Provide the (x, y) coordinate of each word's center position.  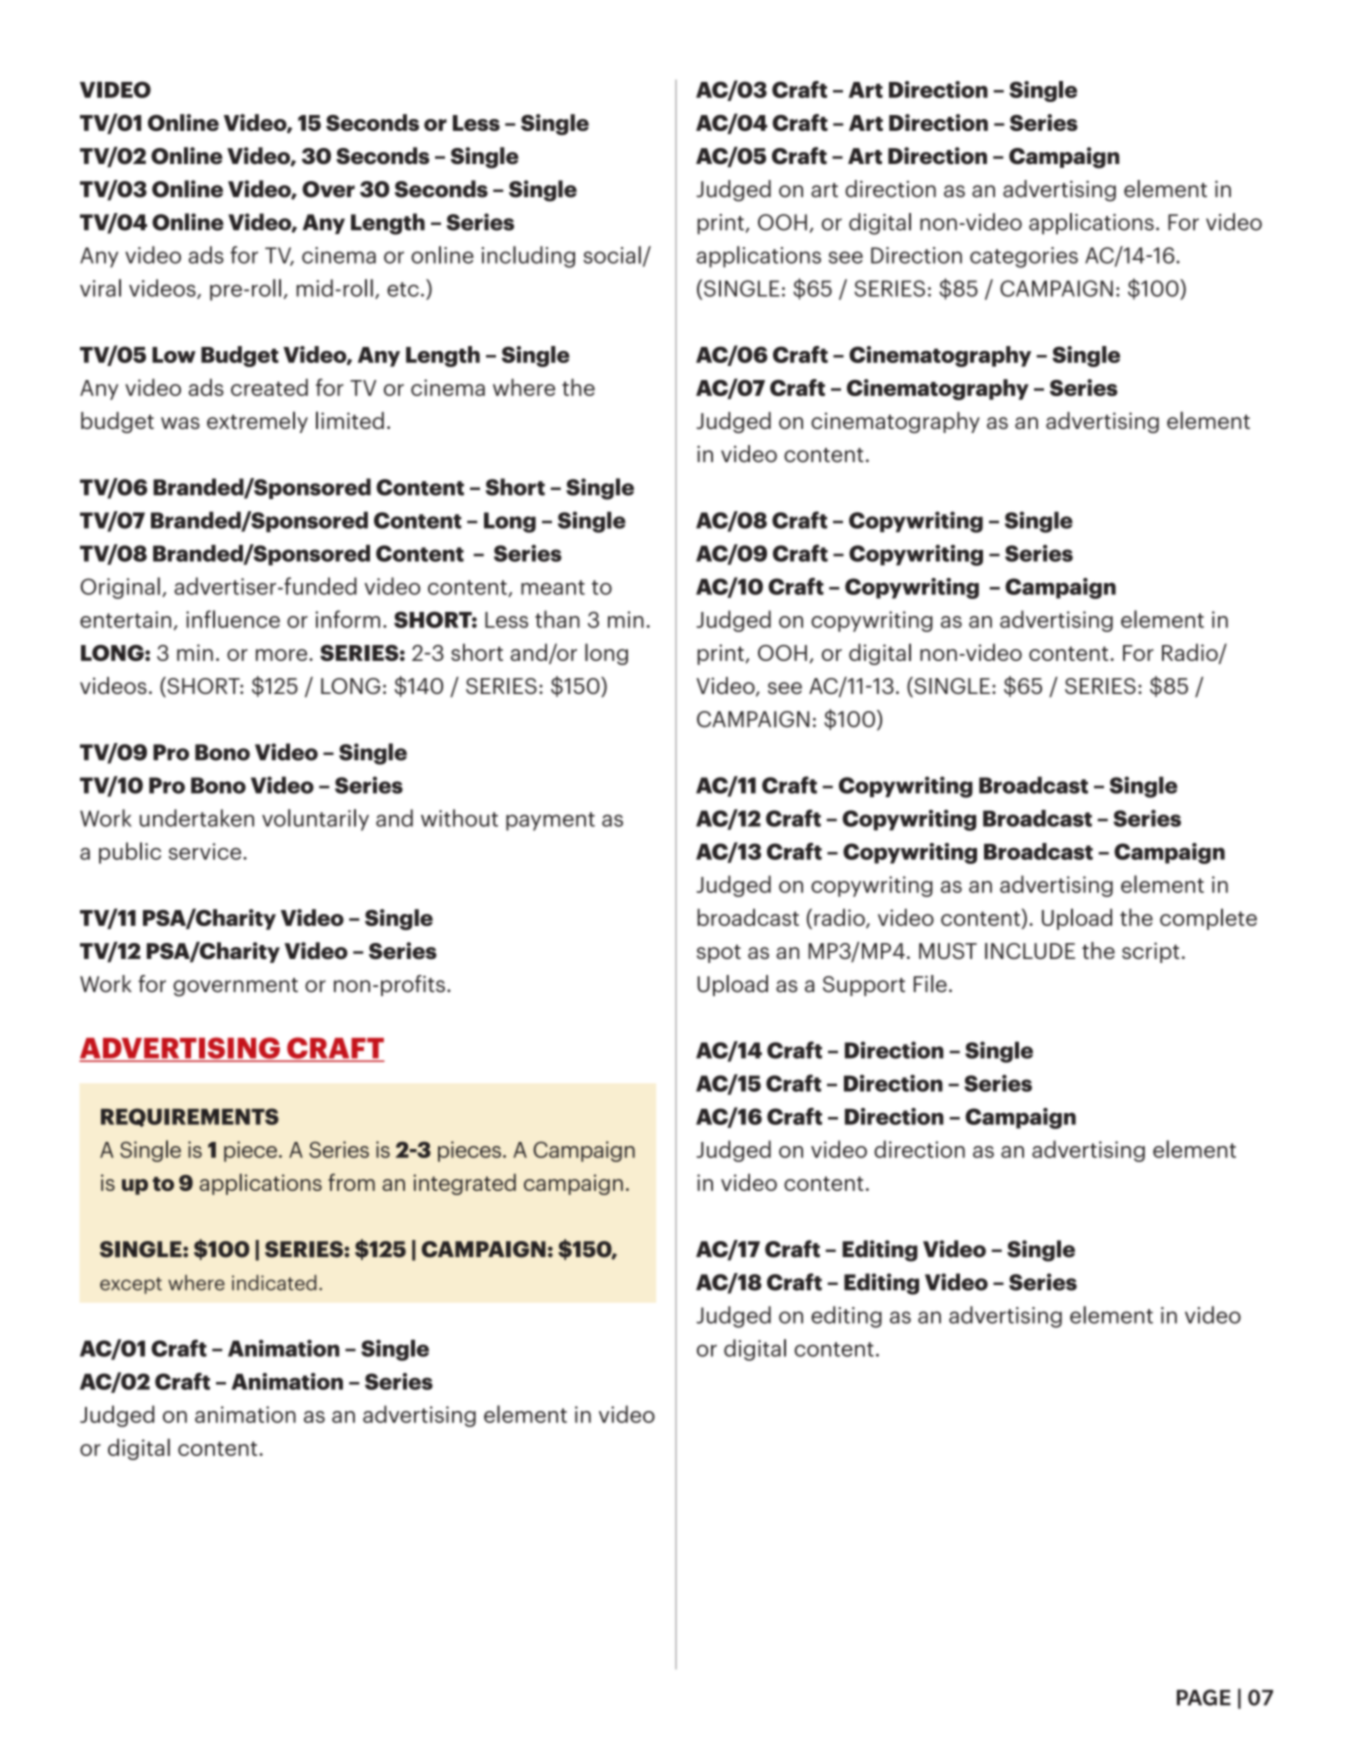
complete (1208, 919)
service (206, 851)
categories (1024, 257)
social (612, 255)
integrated (464, 1184)
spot (719, 954)
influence (233, 619)
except (131, 1285)
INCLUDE (1030, 951)
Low (174, 355)
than (557, 619)
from (351, 1182)
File (930, 984)
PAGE (1204, 1697)
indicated (274, 1283)
